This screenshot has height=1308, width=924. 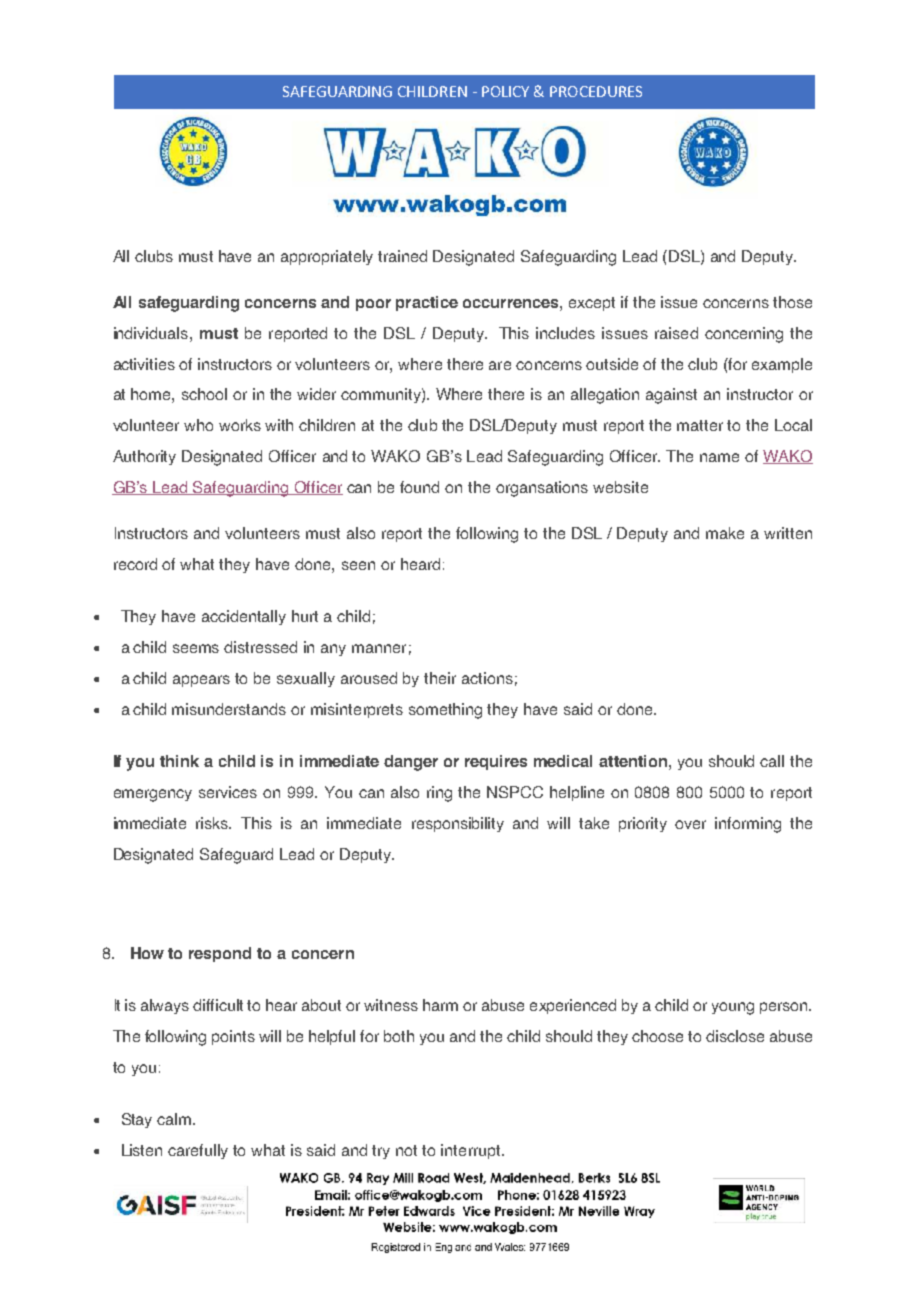 What do you see at coordinates (596, 91) in the screenshot?
I see `PROCEDURES` at bounding box center [596, 91].
